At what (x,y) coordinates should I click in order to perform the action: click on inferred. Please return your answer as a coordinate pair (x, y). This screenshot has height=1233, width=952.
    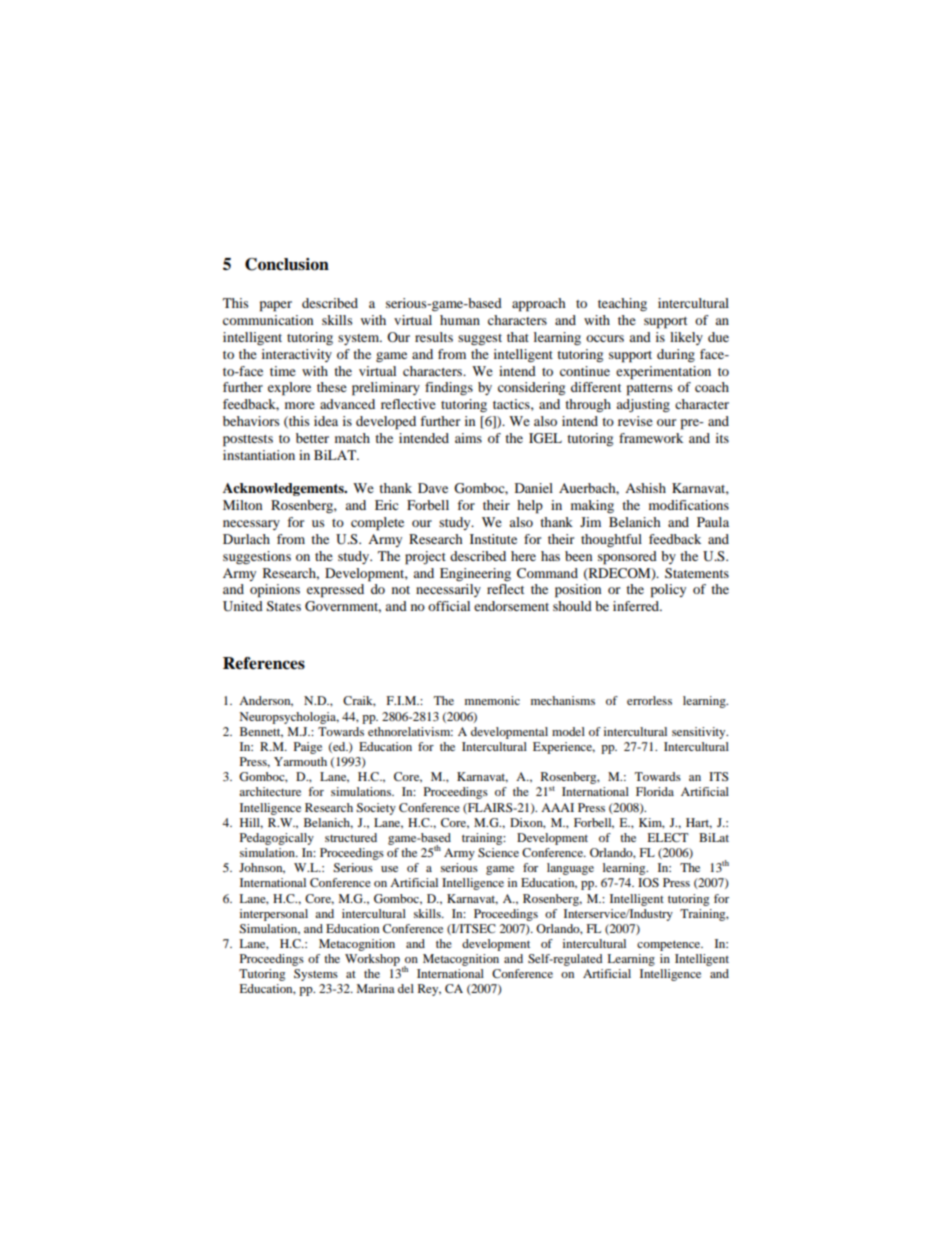
    Looking at the image, I should click on (637, 606).
